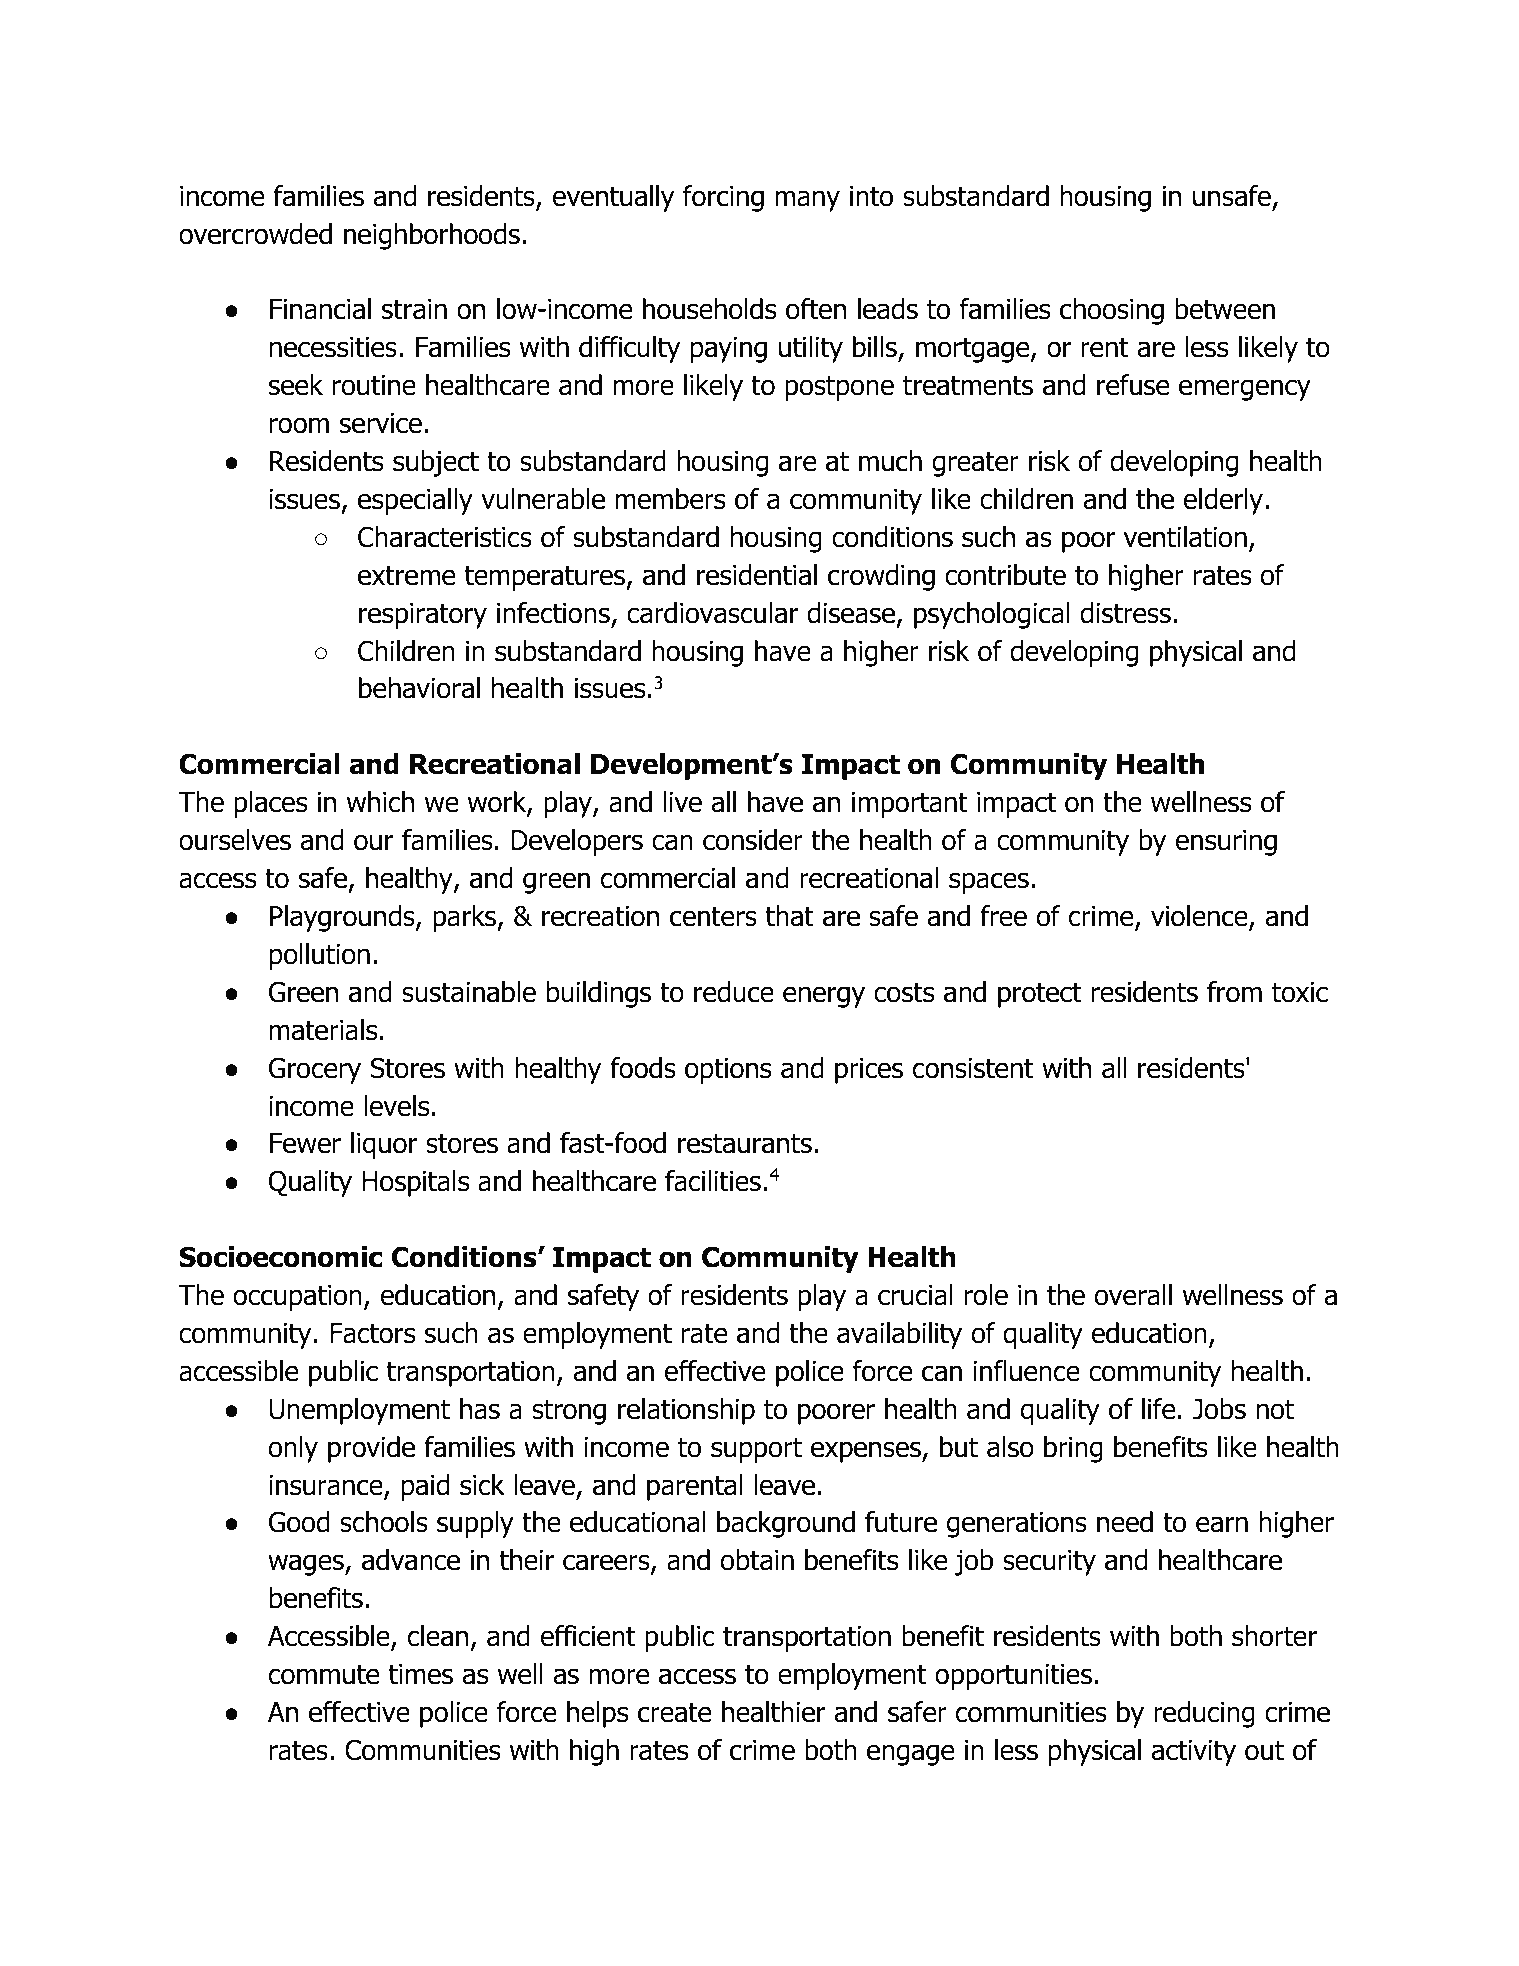  I want to click on neighborhoods, so click(432, 236).
